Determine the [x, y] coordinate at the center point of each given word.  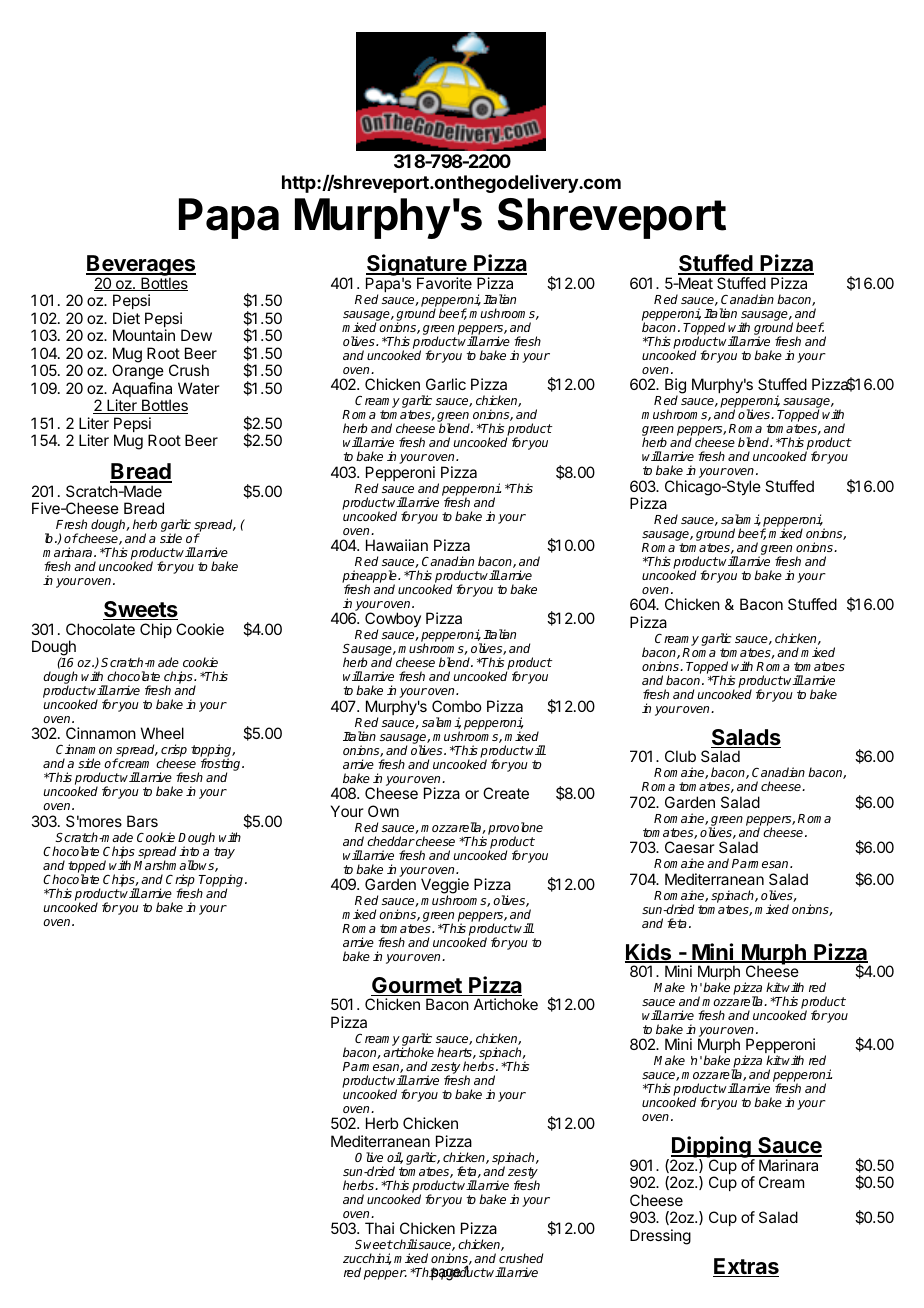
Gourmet [417, 986]
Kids [649, 953]
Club [680, 756]
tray [224, 853]
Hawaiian [397, 545]
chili [405, 1244]
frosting [220, 766]
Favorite [444, 283]
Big [675, 387]
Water [199, 388]
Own [383, 811]
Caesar [690, 847]
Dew [196, 335]
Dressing [660, 1237]
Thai [379, 1228]
